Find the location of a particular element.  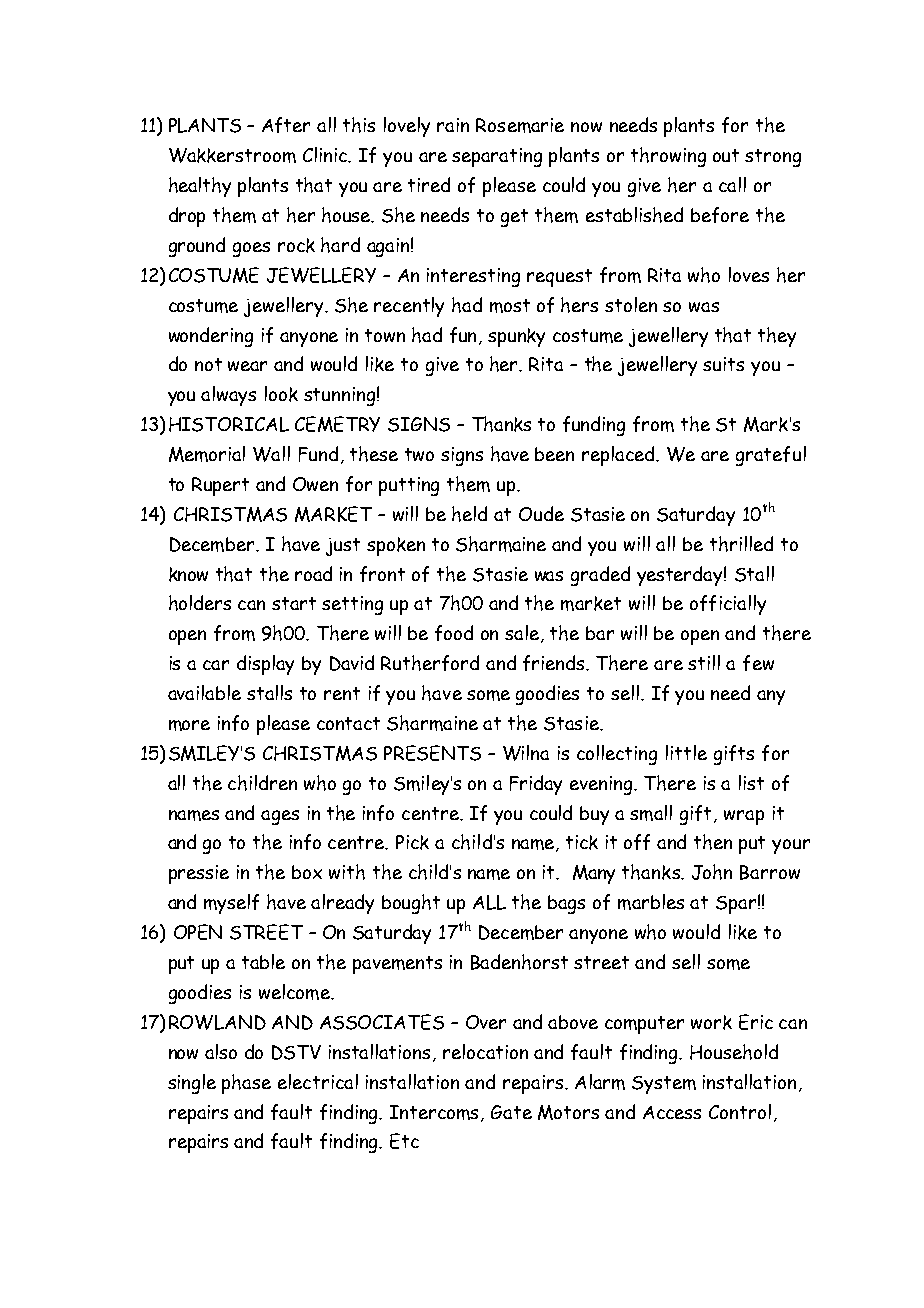

After is located at coordinates (286, 125).
